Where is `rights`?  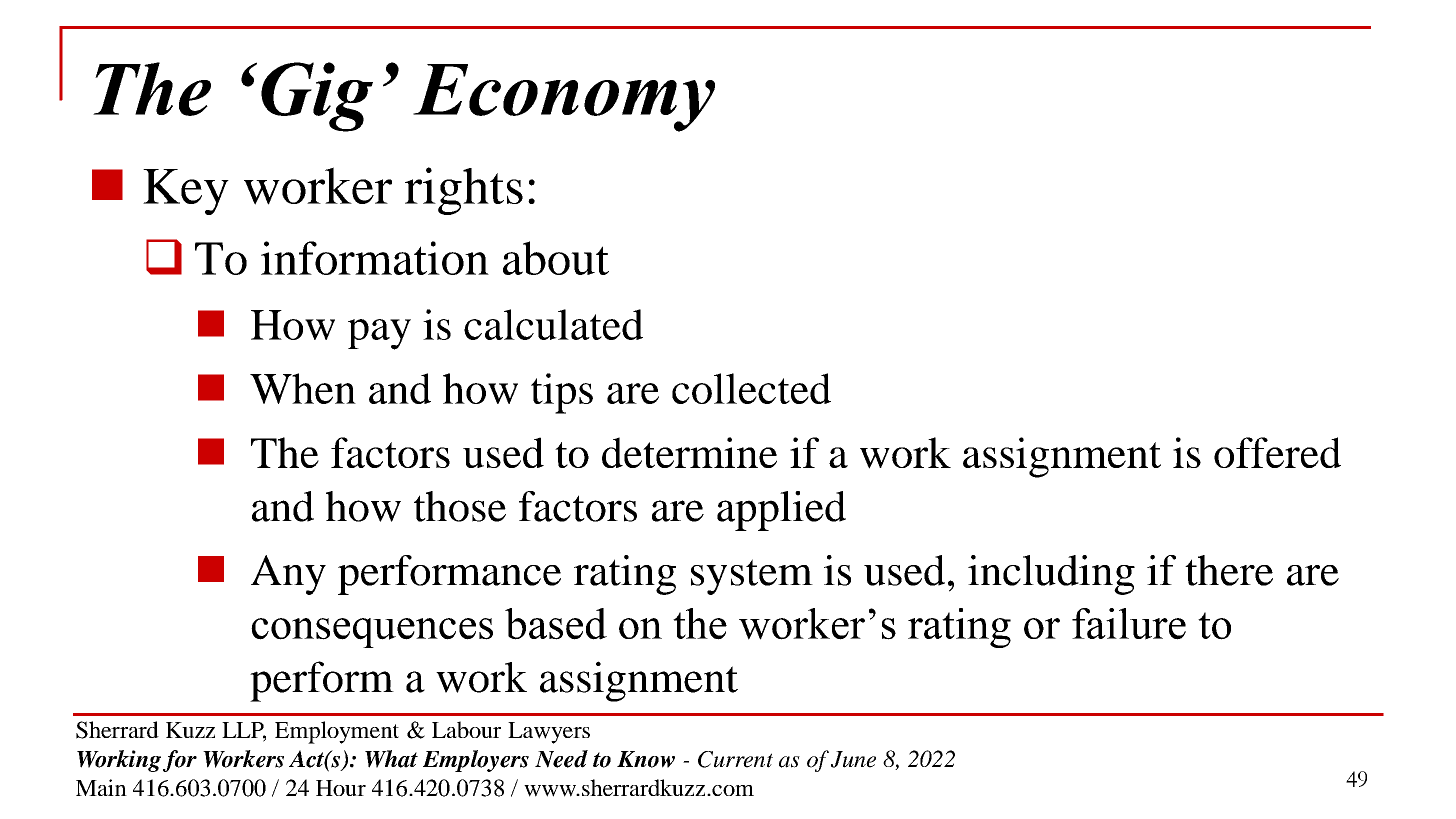
rights is located at coordinates (464, 191).
